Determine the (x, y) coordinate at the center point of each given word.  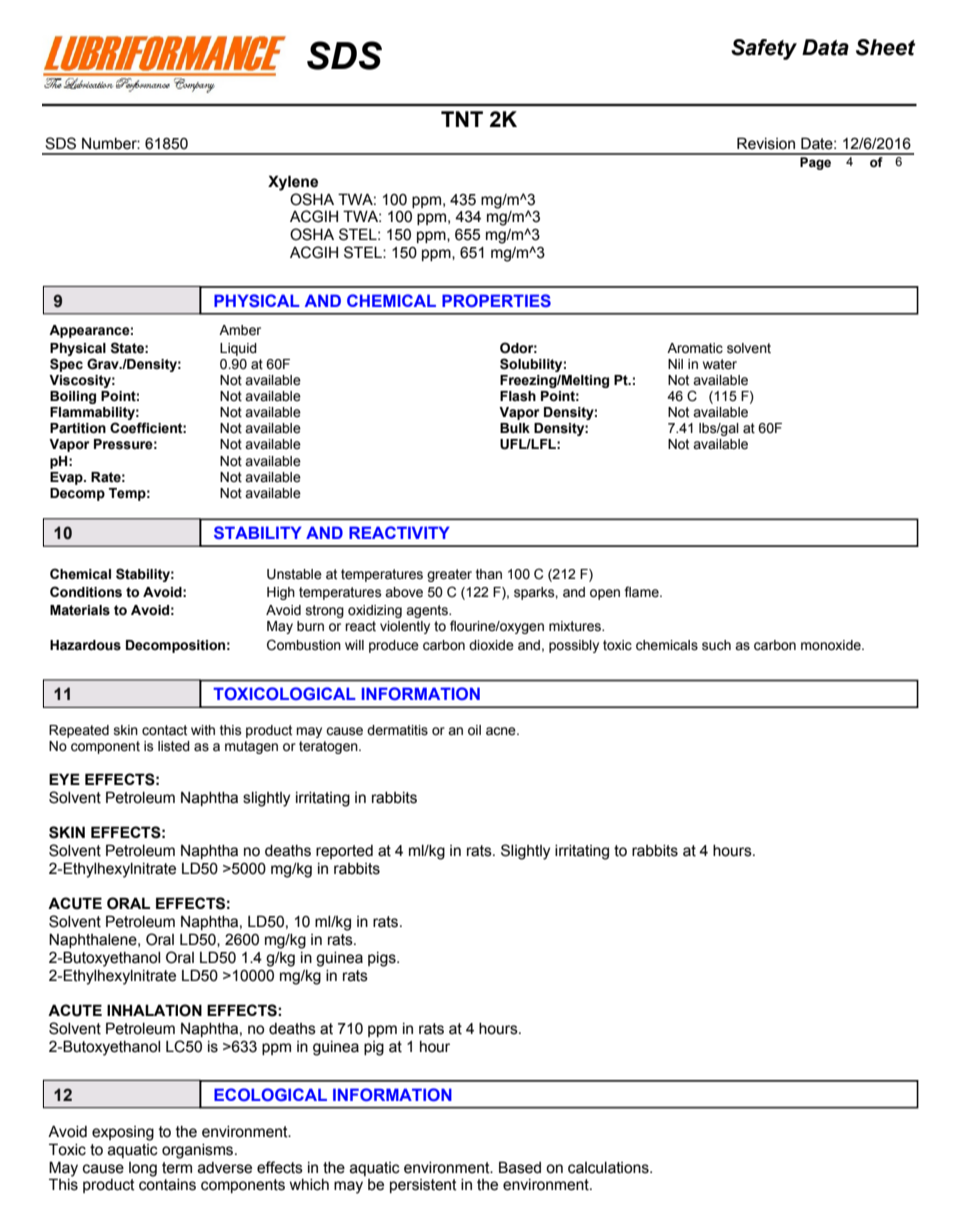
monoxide (832, 645)
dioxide (491, 645)
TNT (462, 119)
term (177, 1168)
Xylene (293, 183)
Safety (764, 49)
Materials (80, 610)
